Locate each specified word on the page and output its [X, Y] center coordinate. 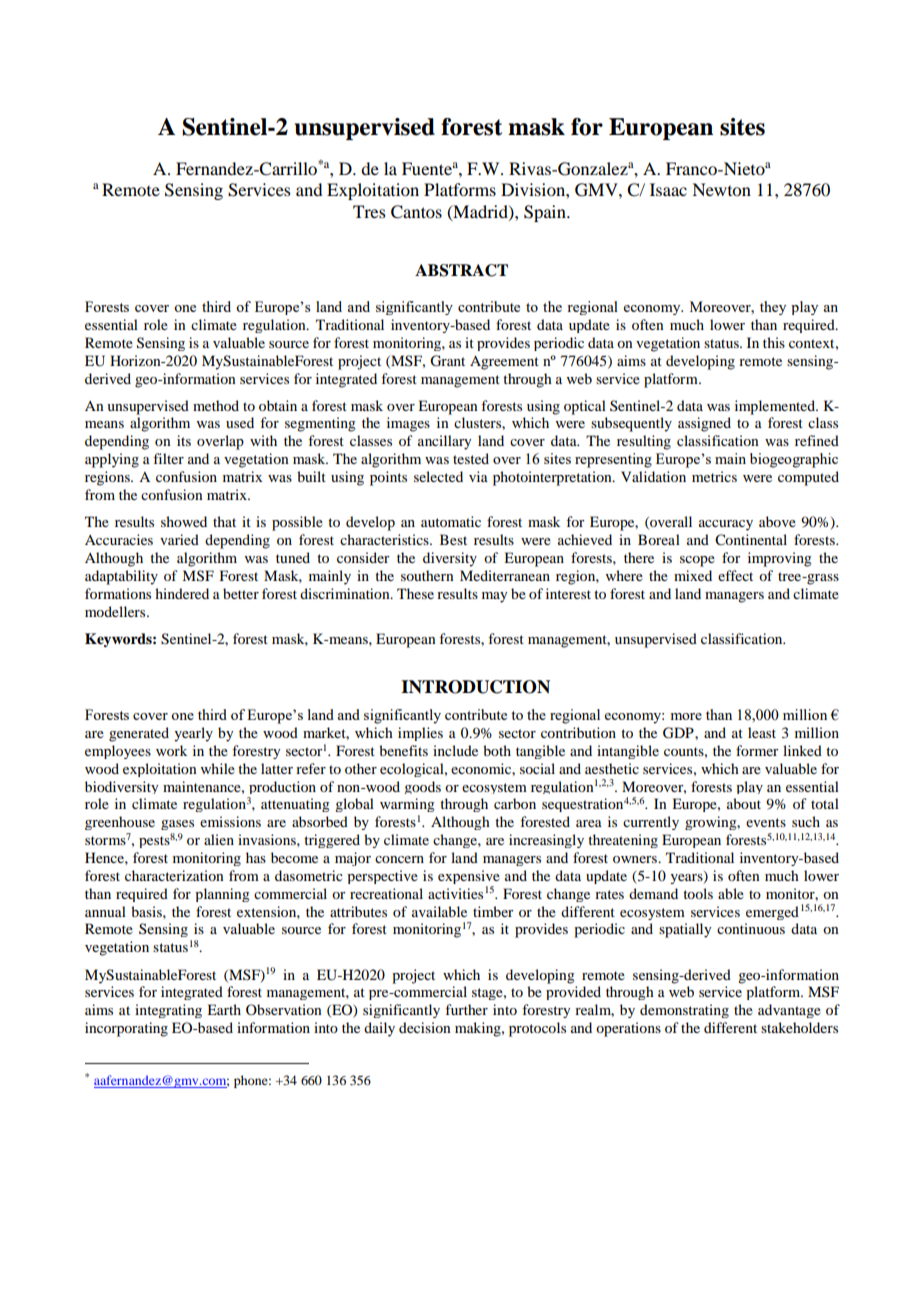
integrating [168, 1011]
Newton [721, 189]
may [494, 597]
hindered [182, 593]
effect [735, 575]
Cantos [416, 212]
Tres [369, 211]
